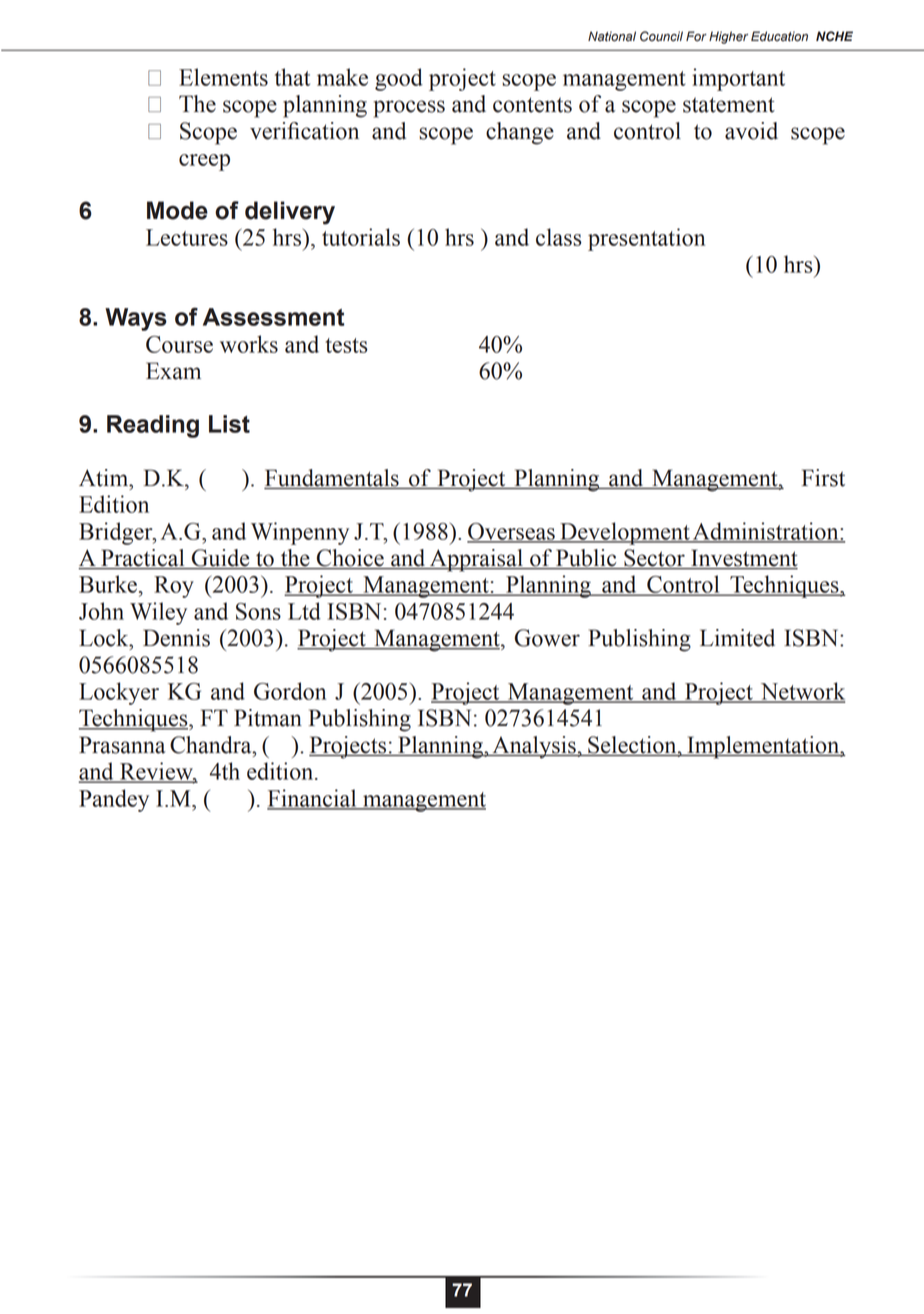  What do you see at coordinates (738, 79) in the page?
I see `important` at bounding box center [738, 79].
